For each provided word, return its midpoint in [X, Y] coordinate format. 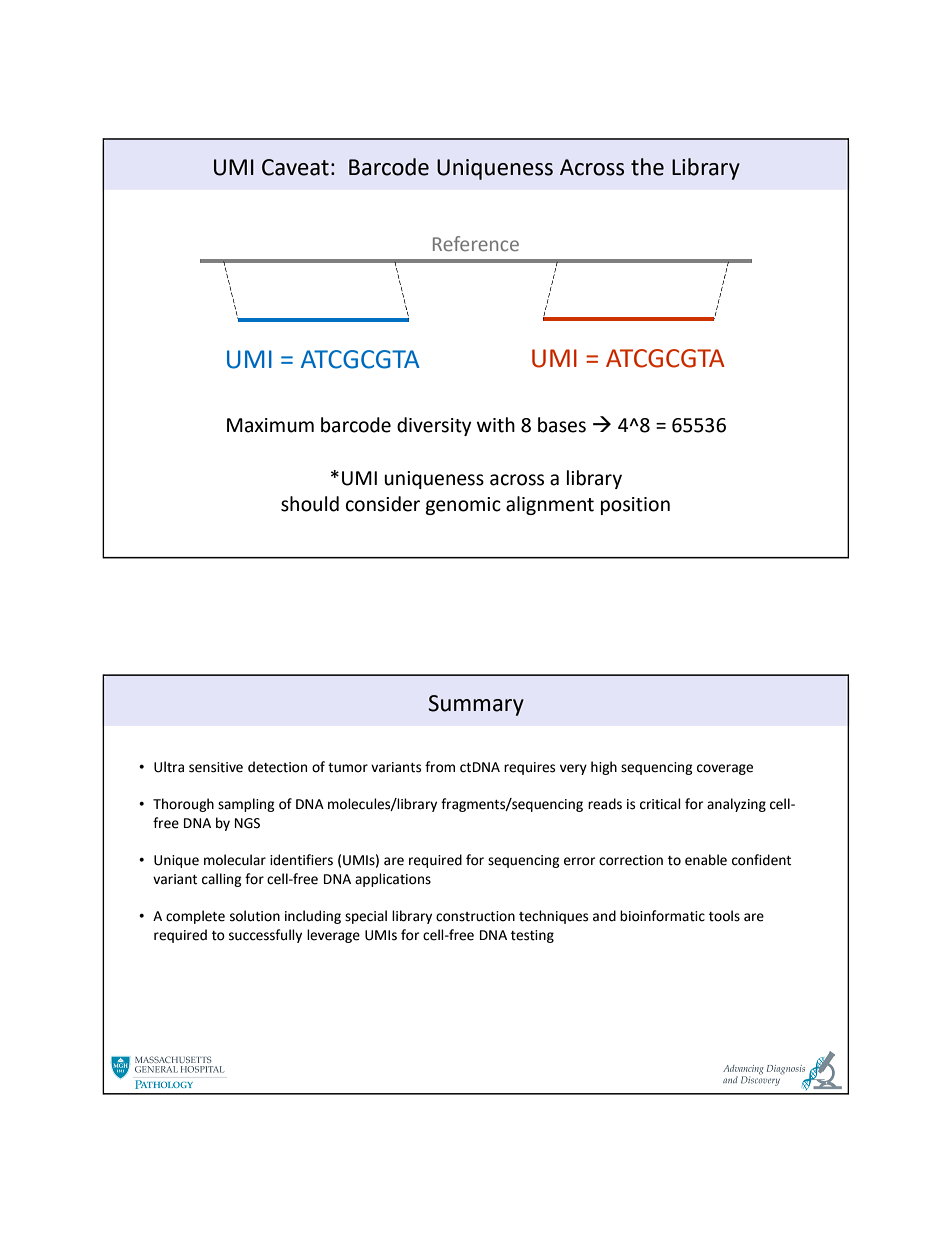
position [635, 506]
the [647, 167]
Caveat [295, 167]
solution [255, 916]
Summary [476, 705]
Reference [476, 243]
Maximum [270, 425]
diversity [434, 426]
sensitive [216, 767]
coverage [725, 769]
